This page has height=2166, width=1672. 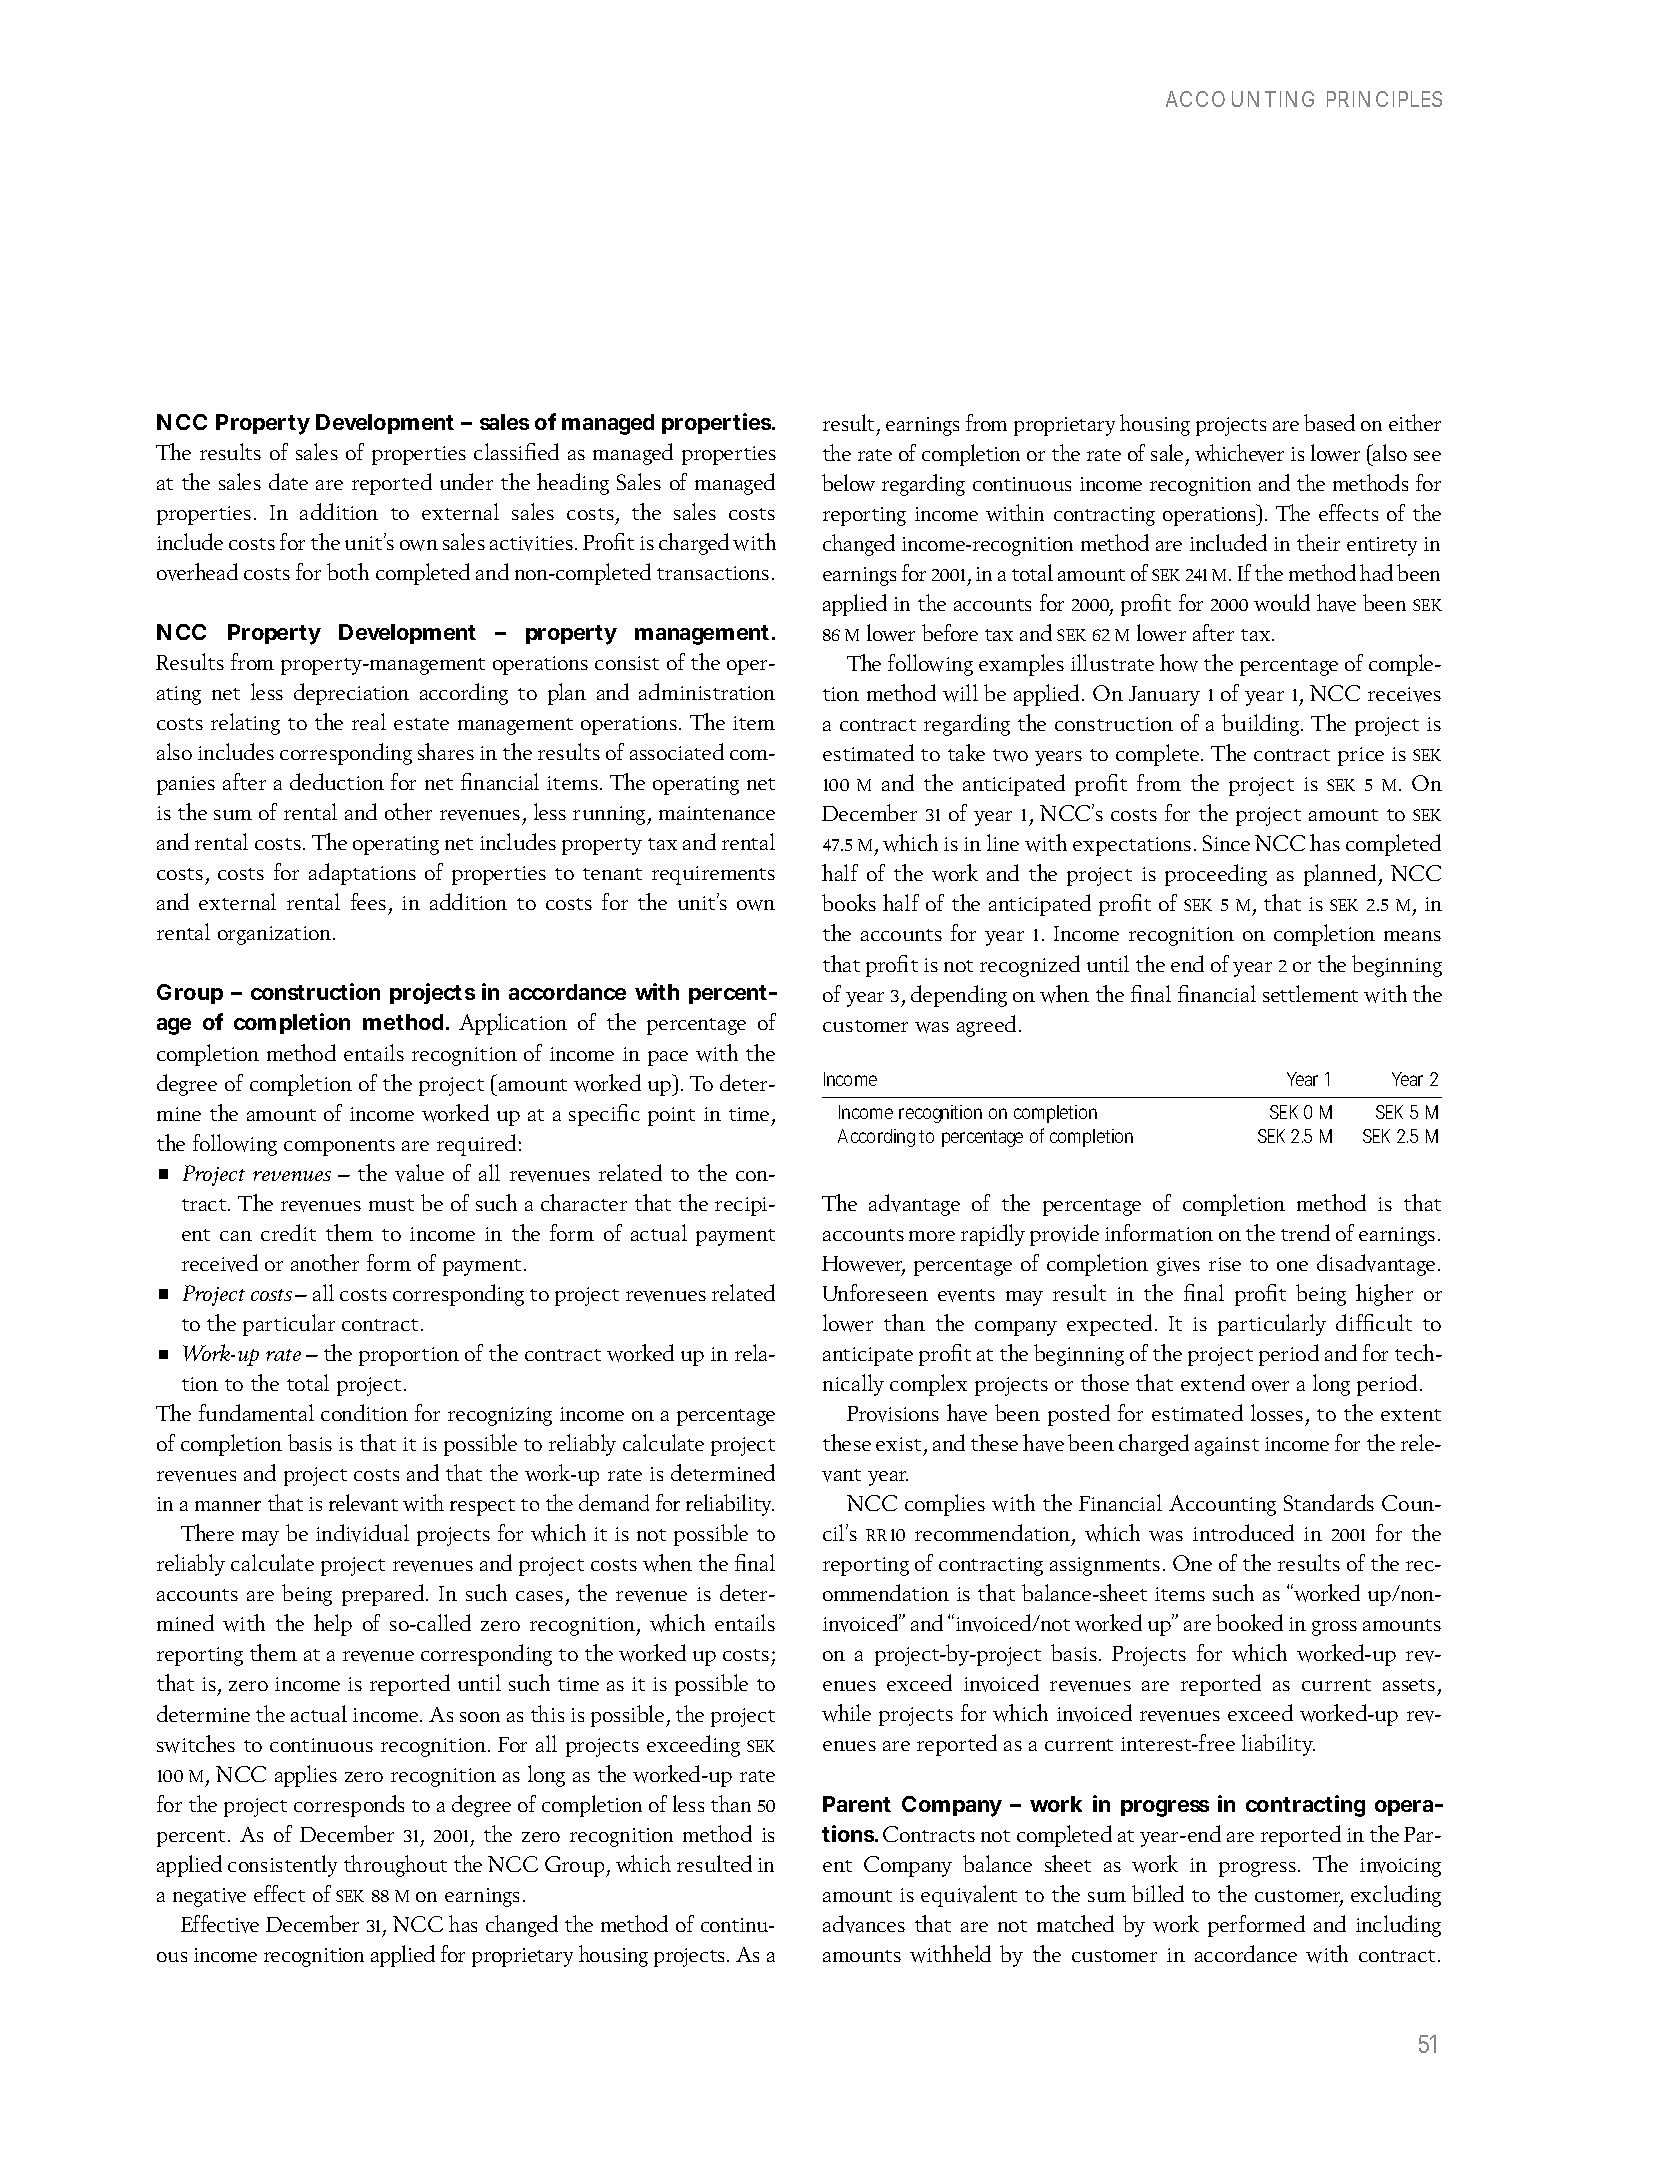 I want to click on while, so click(x=846, y=1713).
